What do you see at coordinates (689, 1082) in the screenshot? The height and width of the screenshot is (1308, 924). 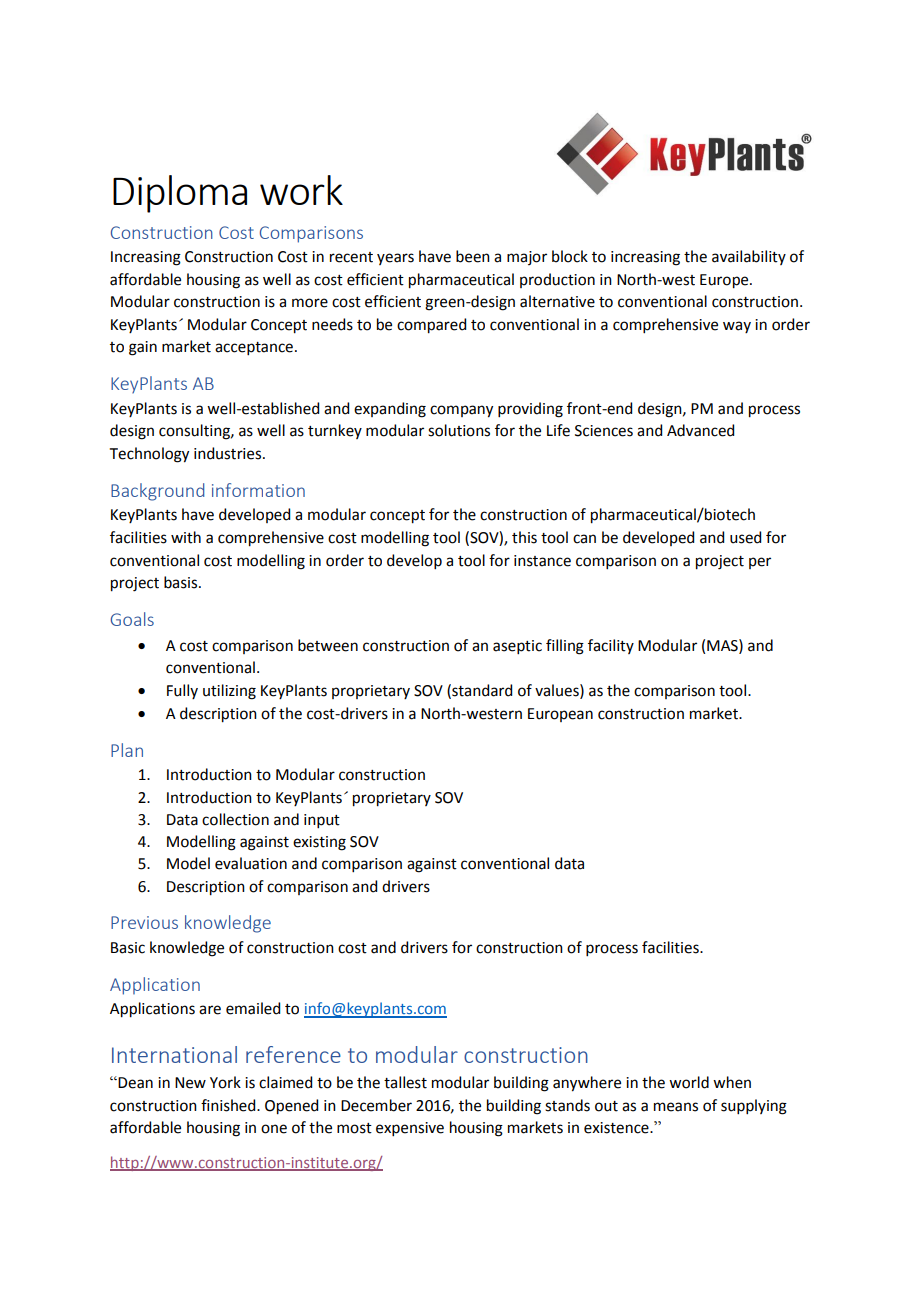 I see `world` at bounding box center [689, 1082].
